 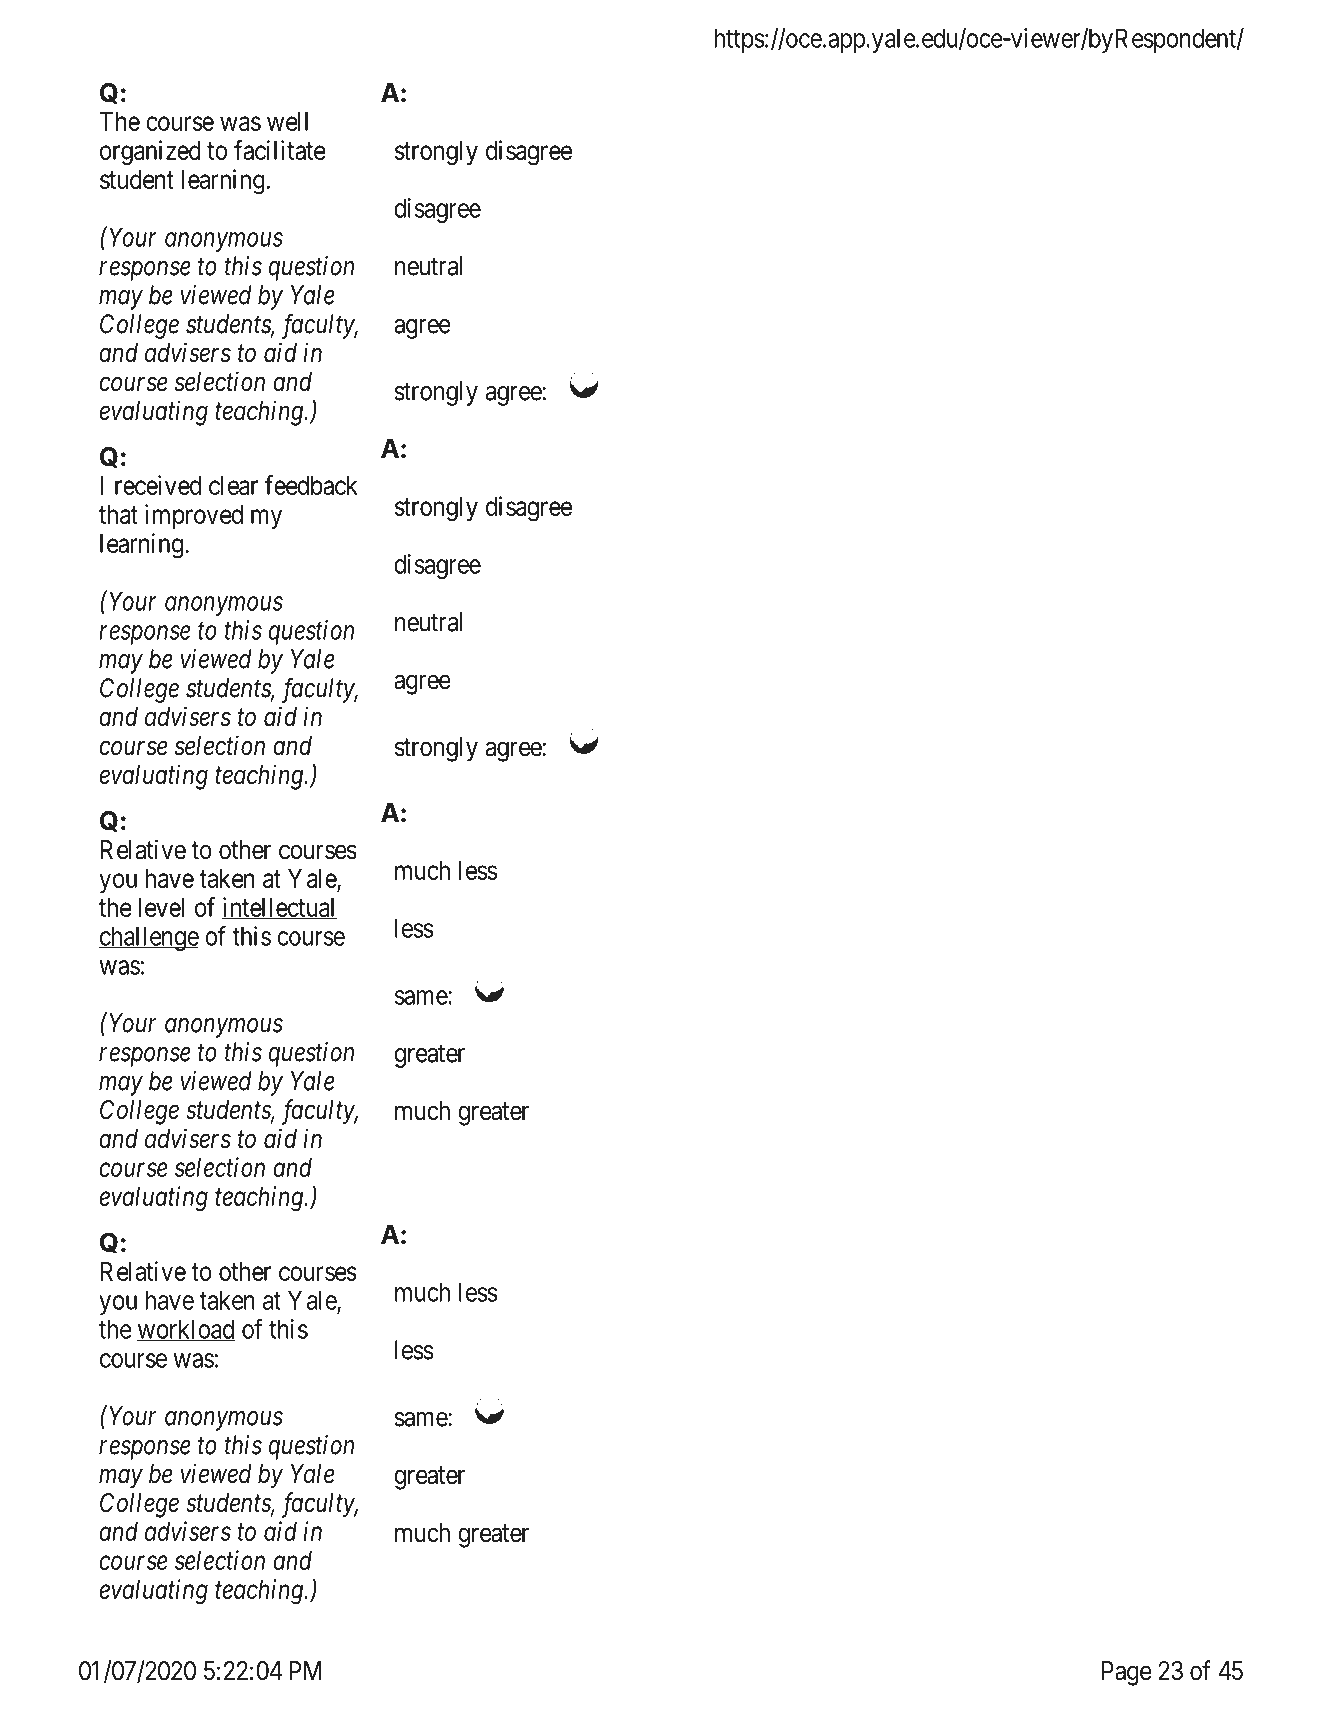 What do you see at coordinates (148, 939) in the image?
I see `challenge` at bounding box center [148, 939].
